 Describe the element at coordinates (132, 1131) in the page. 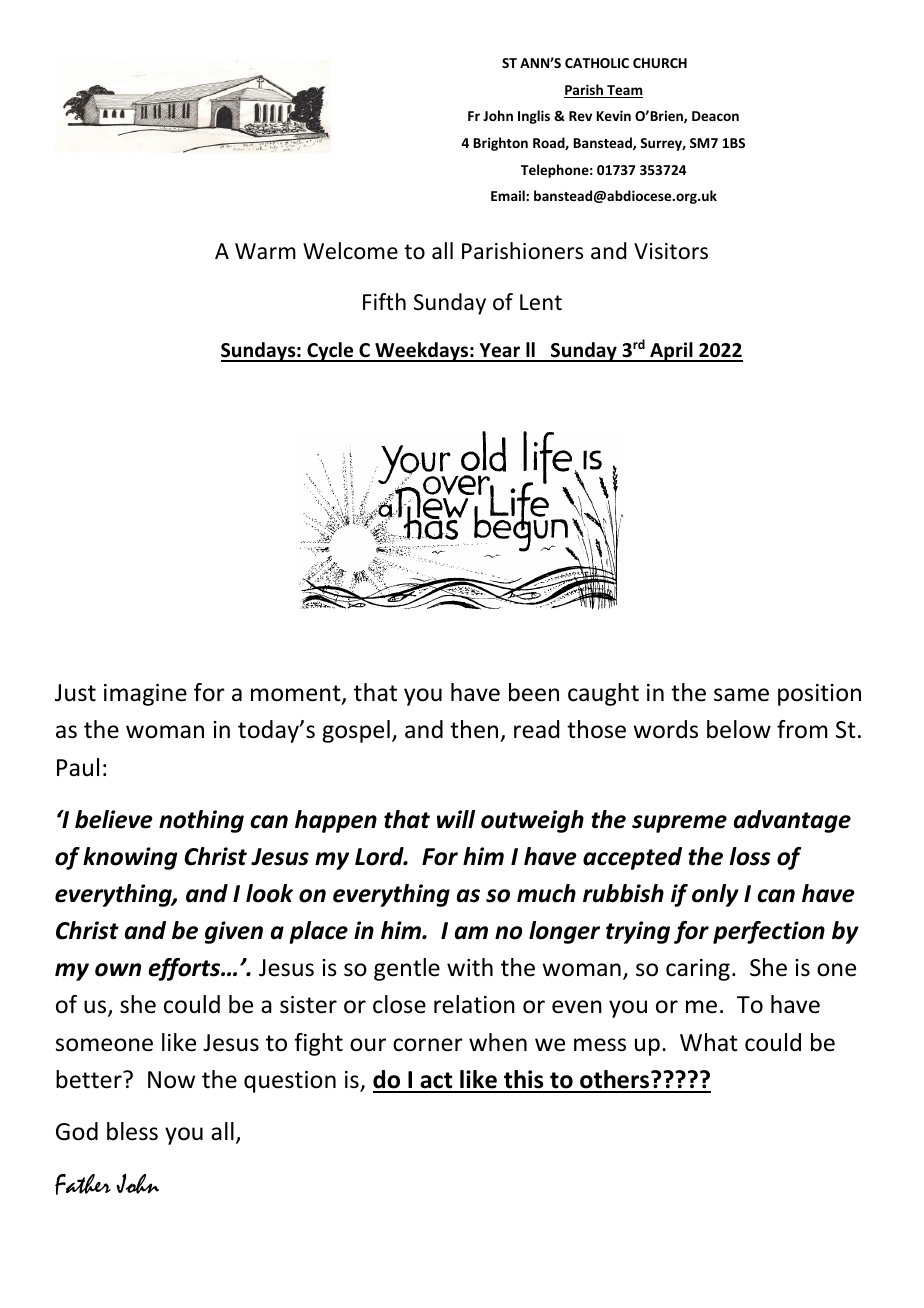

I see `bless` at that location.
